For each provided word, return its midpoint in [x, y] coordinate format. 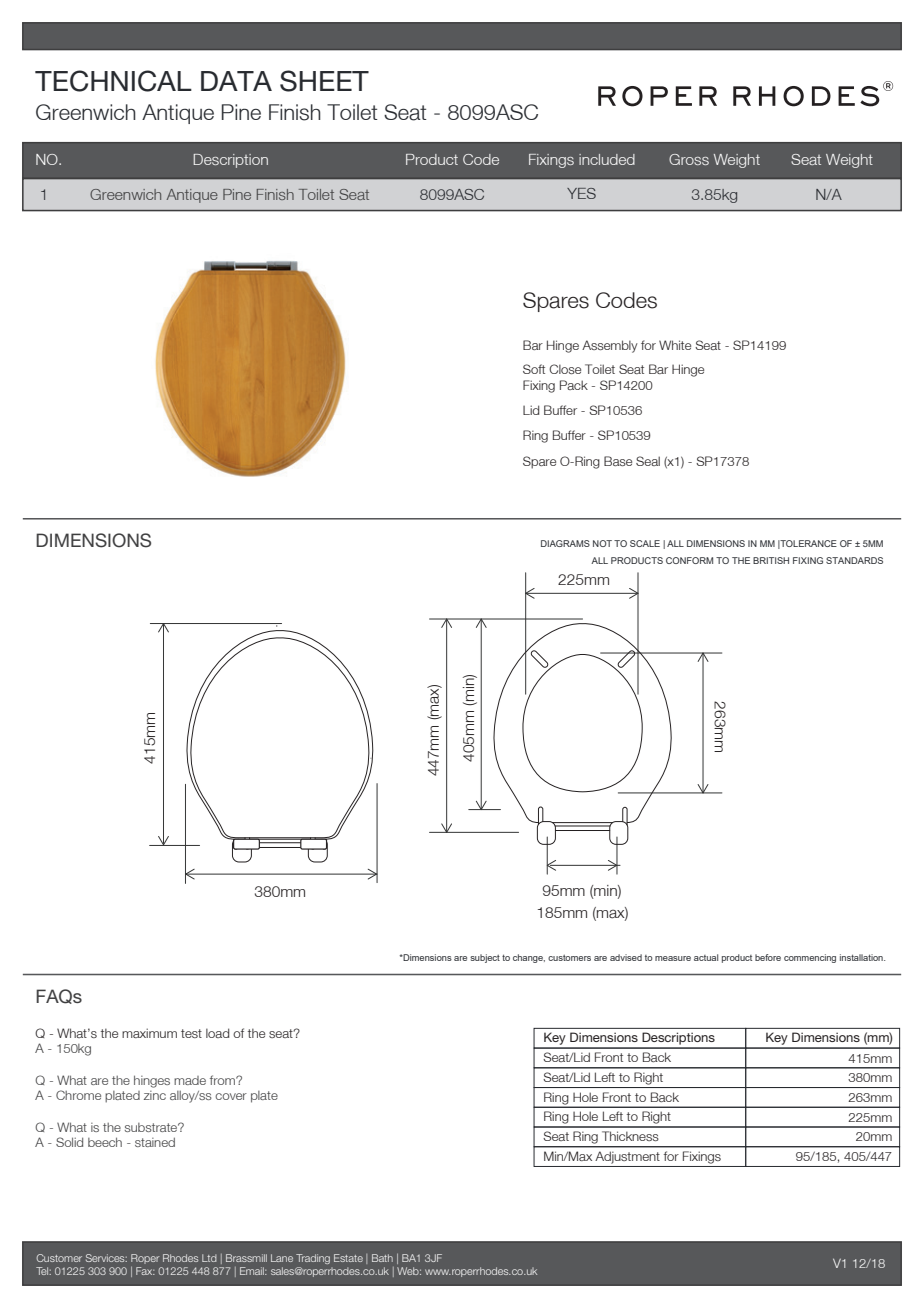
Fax [145, 1271]
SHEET [324, 81]
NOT [602, 543]
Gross [689, 159]
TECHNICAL [113, 81]
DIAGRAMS [565, 543]
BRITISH [771, 560]
